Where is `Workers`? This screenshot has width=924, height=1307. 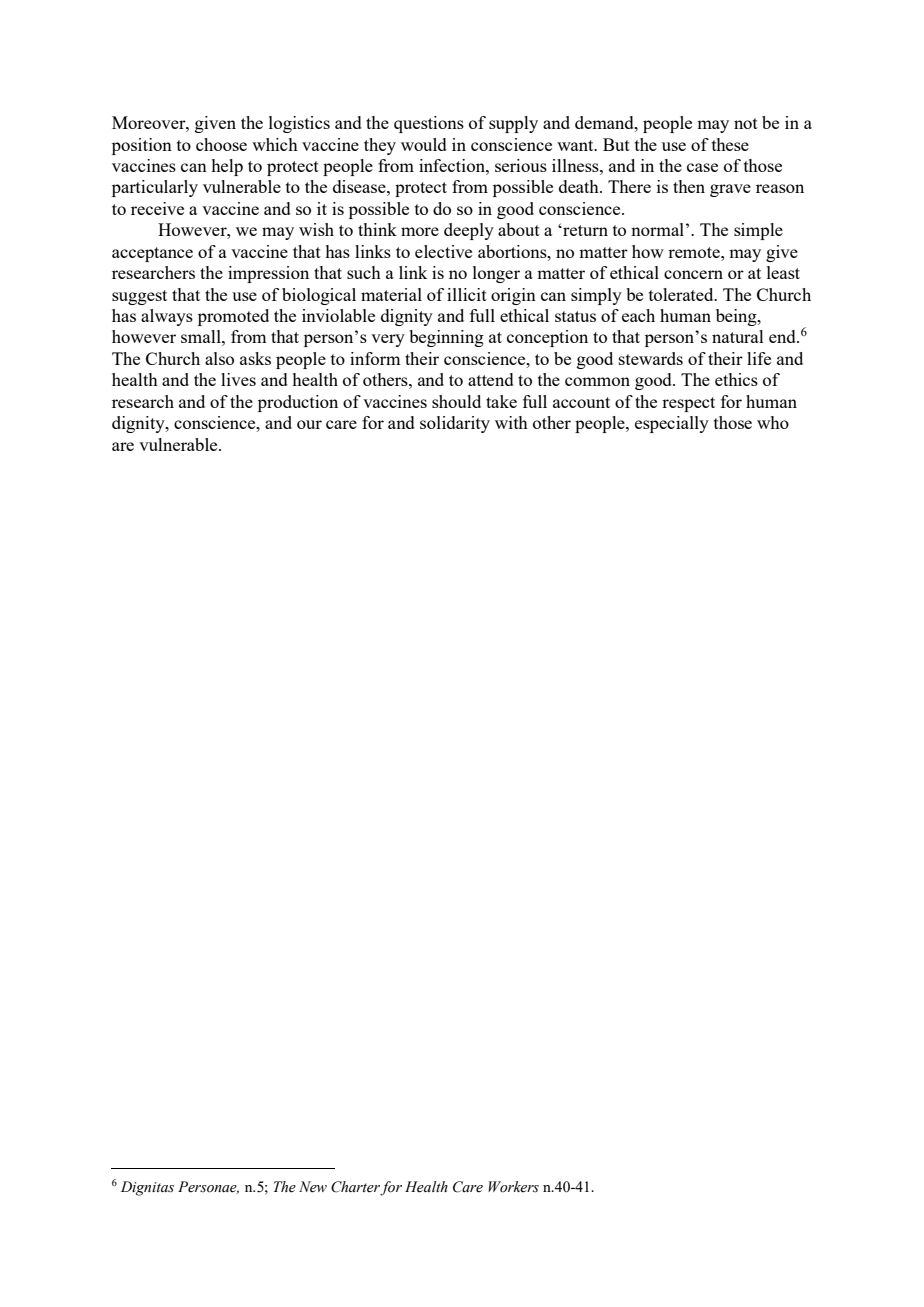 Workers is located at coordinates (513, 1187).
